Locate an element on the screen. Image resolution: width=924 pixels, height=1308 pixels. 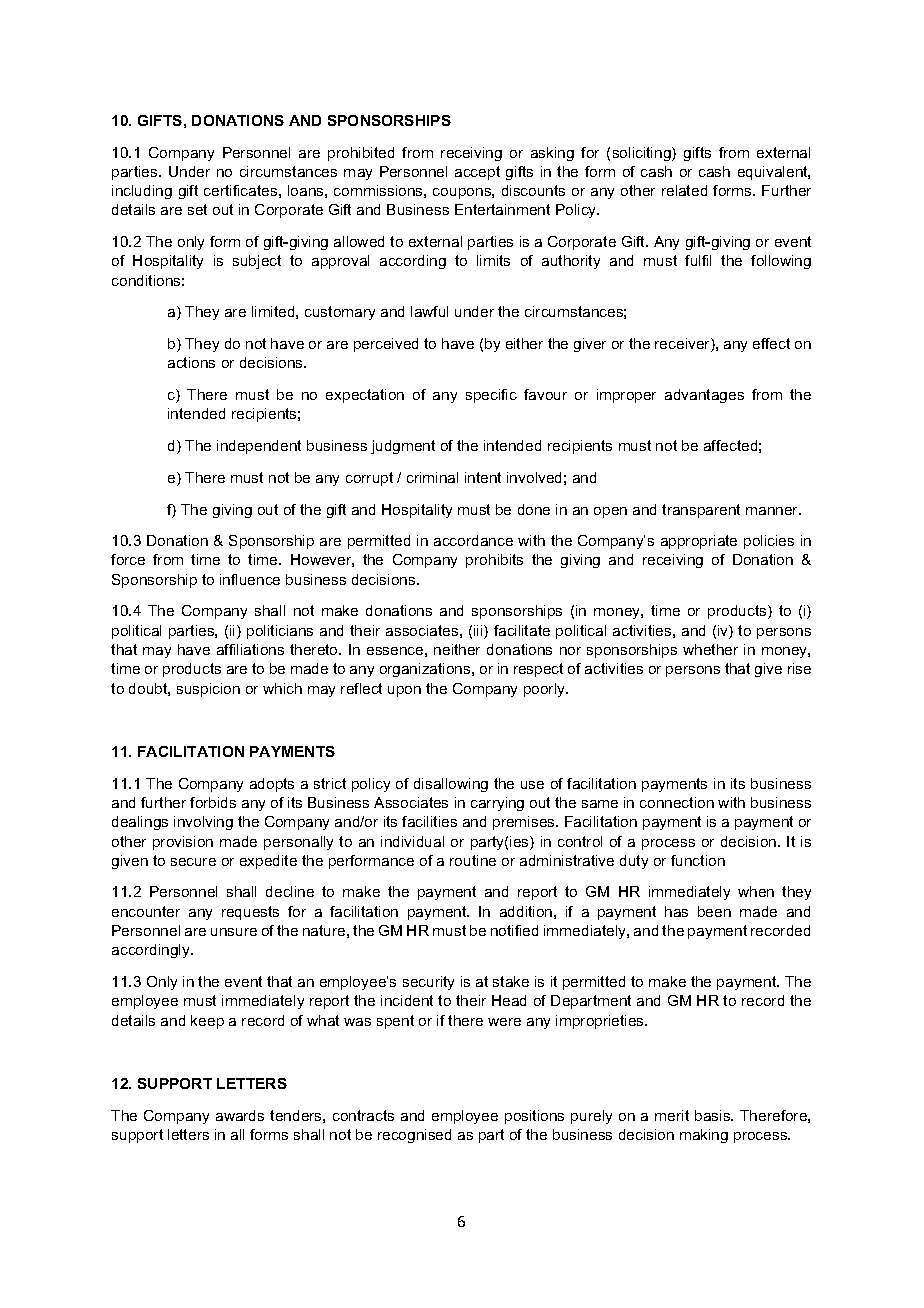
forbids is located at coordinates (213, 802).
